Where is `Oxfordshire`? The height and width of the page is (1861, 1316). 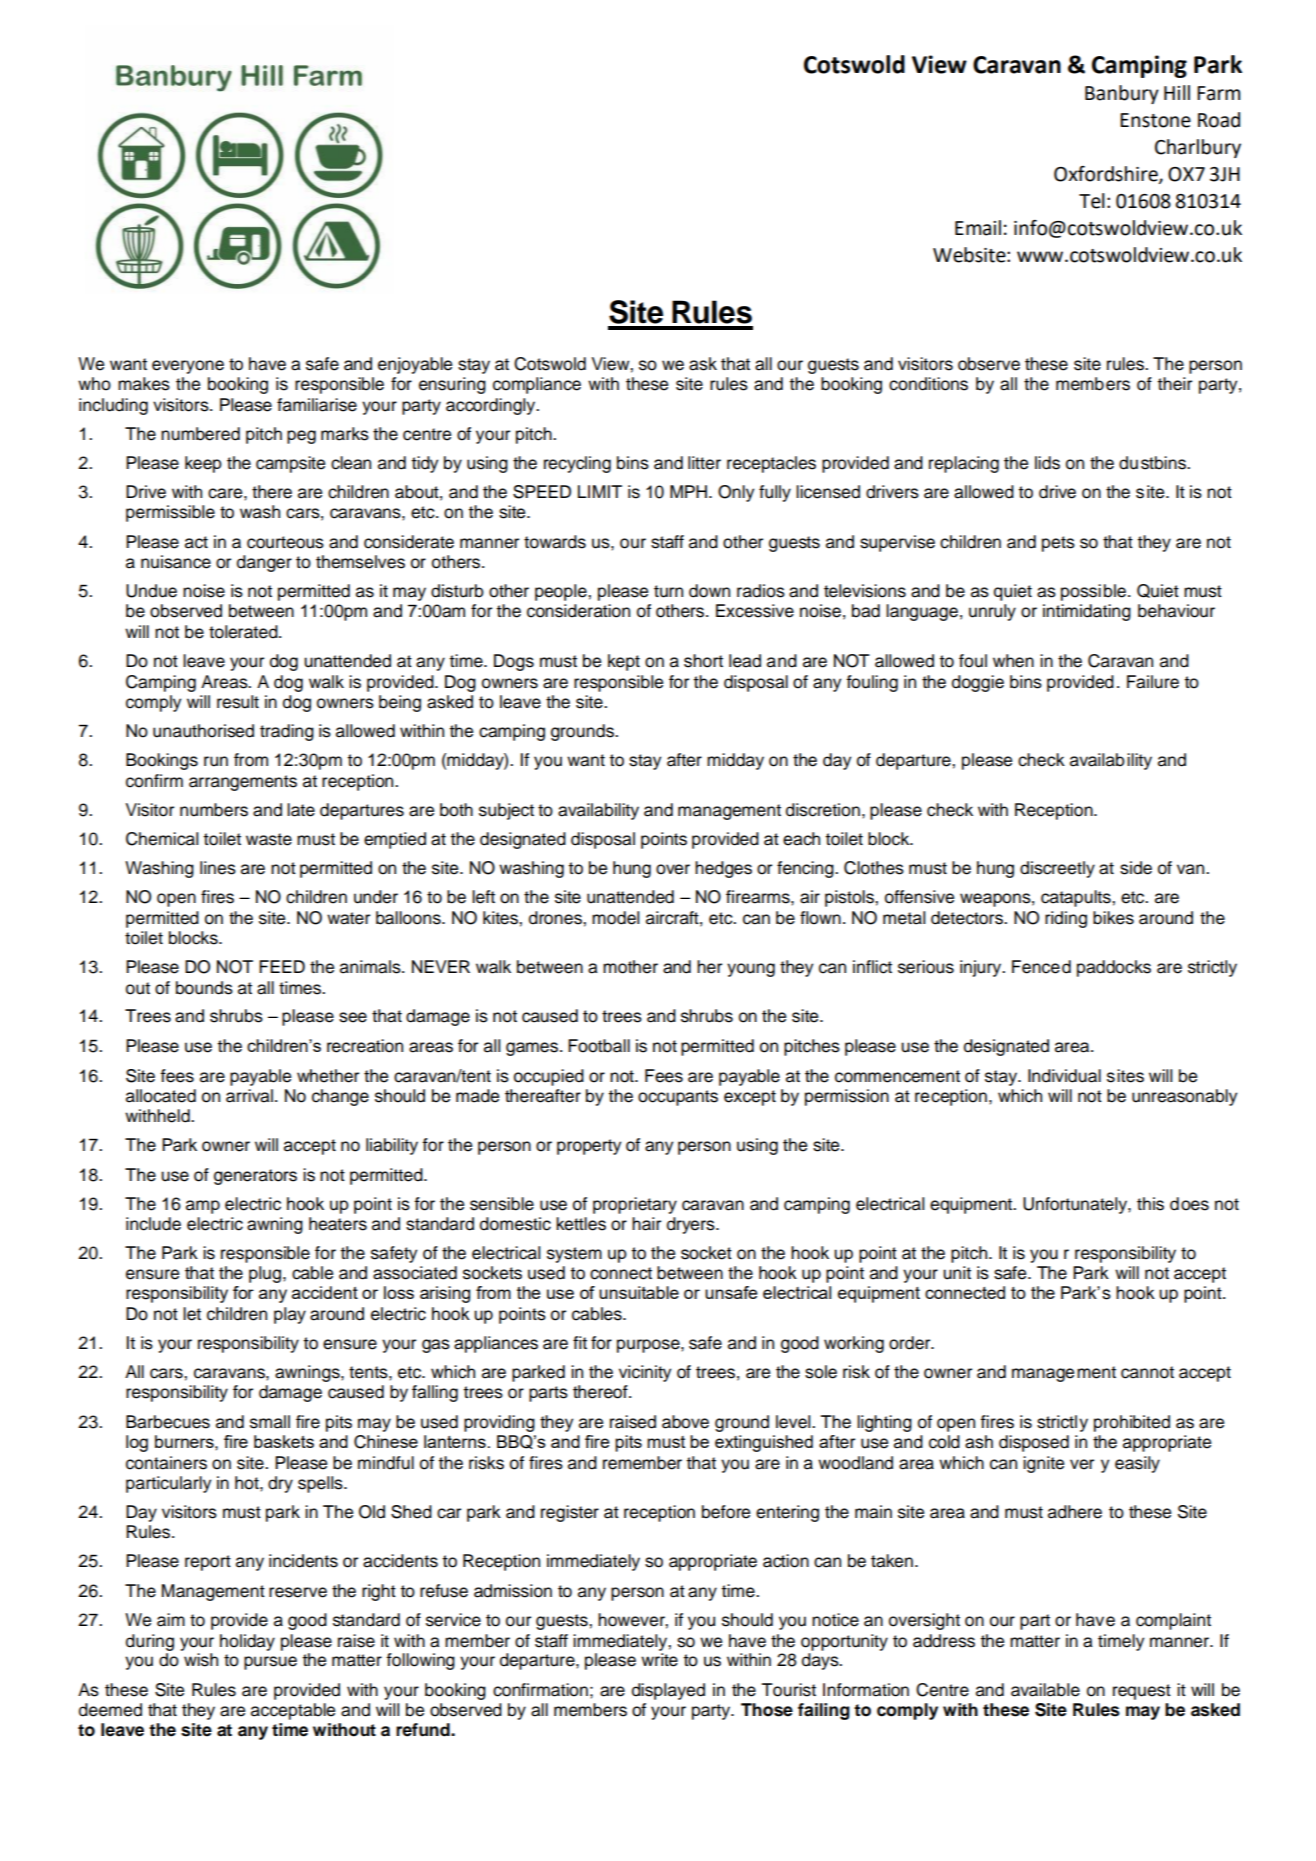
Oxfordshire is located at coordinates (1107, 175).
